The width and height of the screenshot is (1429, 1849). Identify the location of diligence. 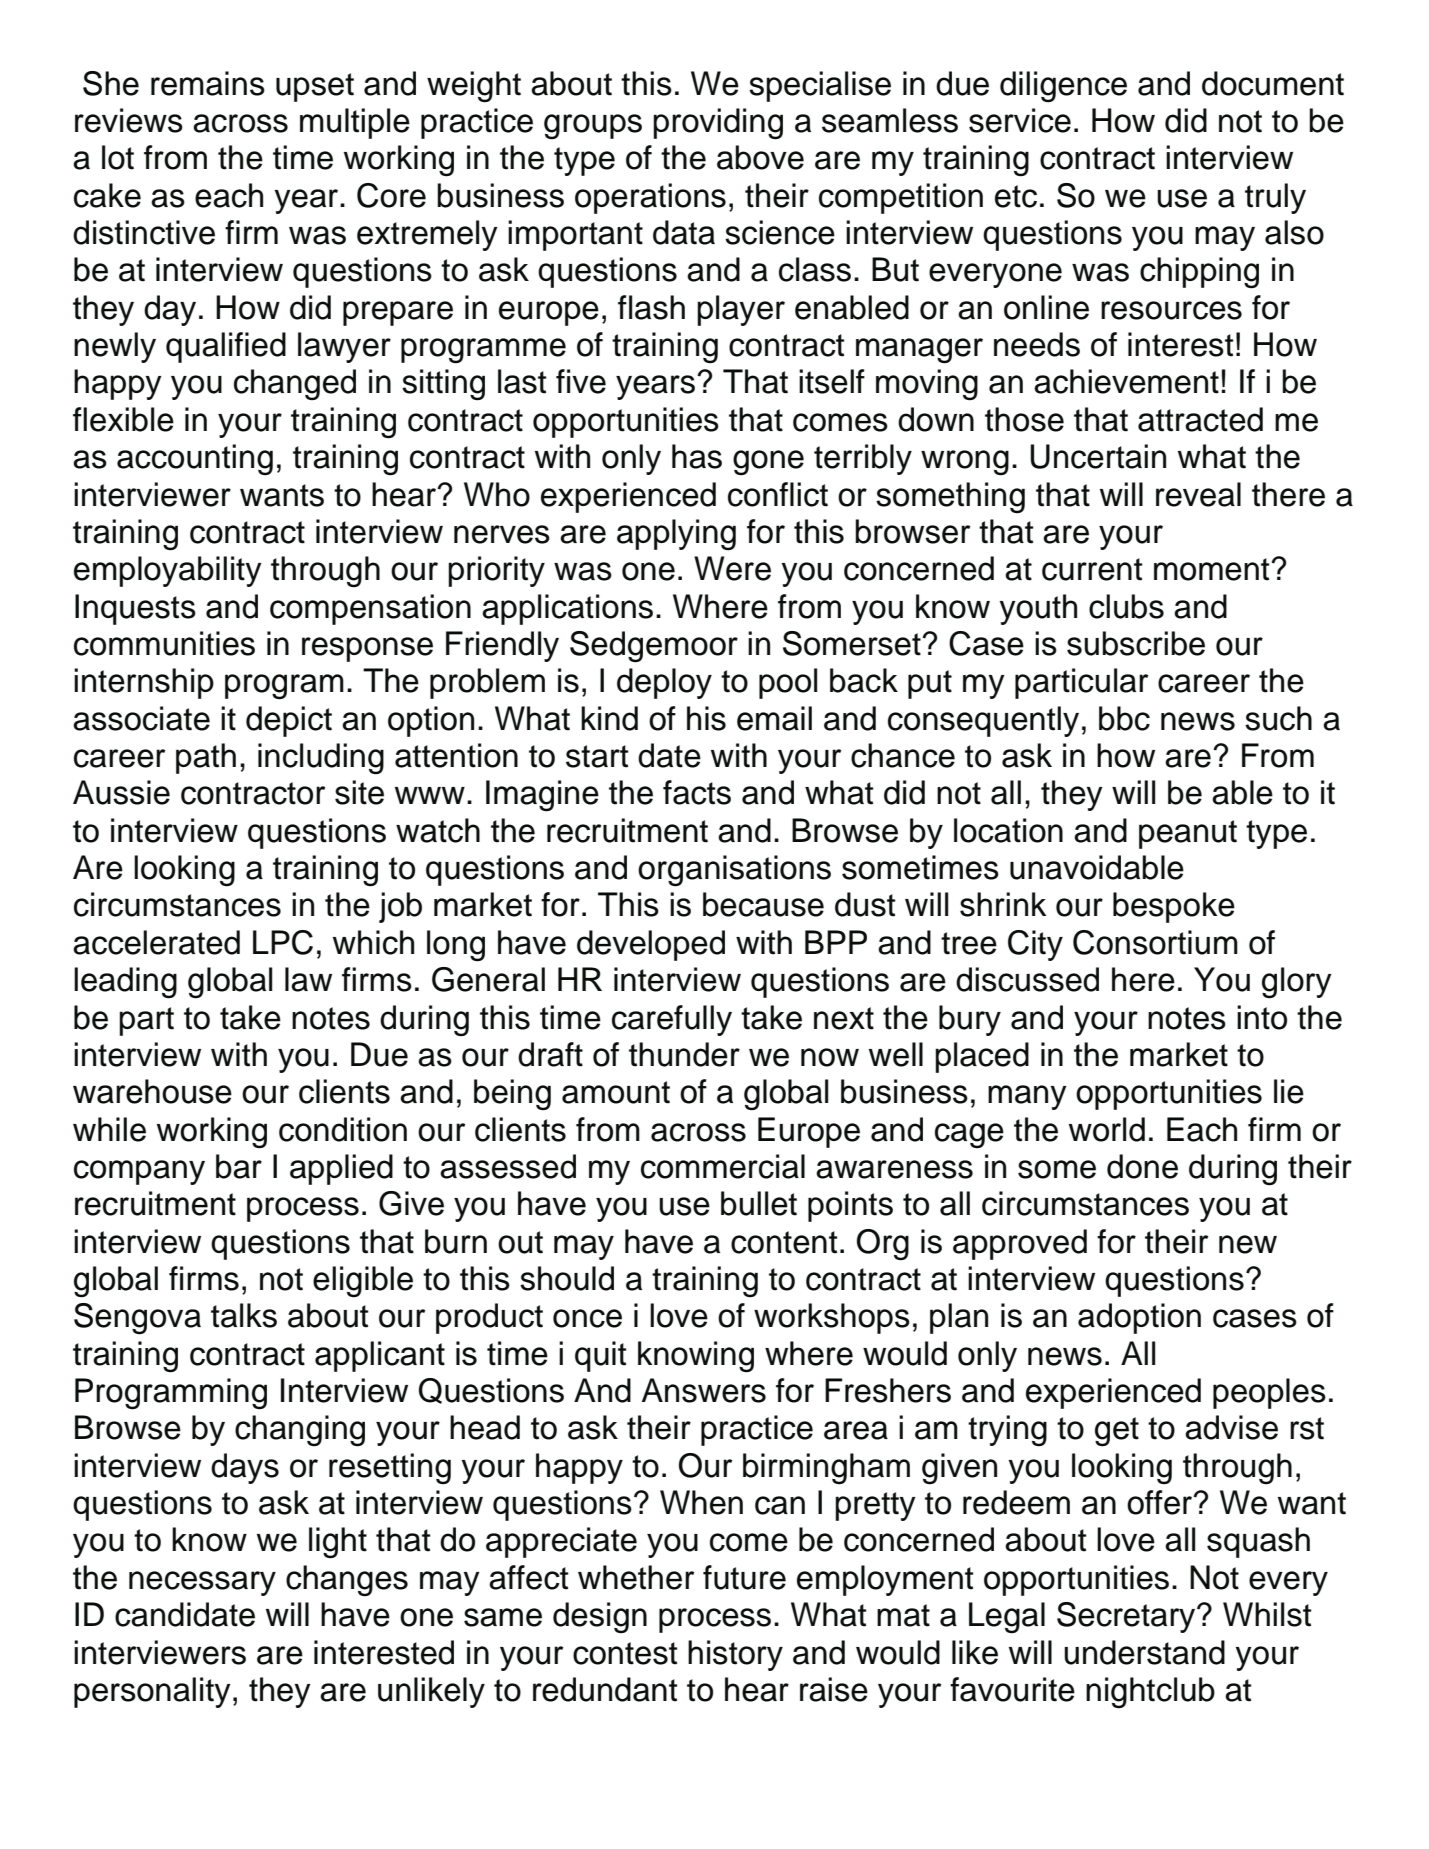
(1063, 86).
